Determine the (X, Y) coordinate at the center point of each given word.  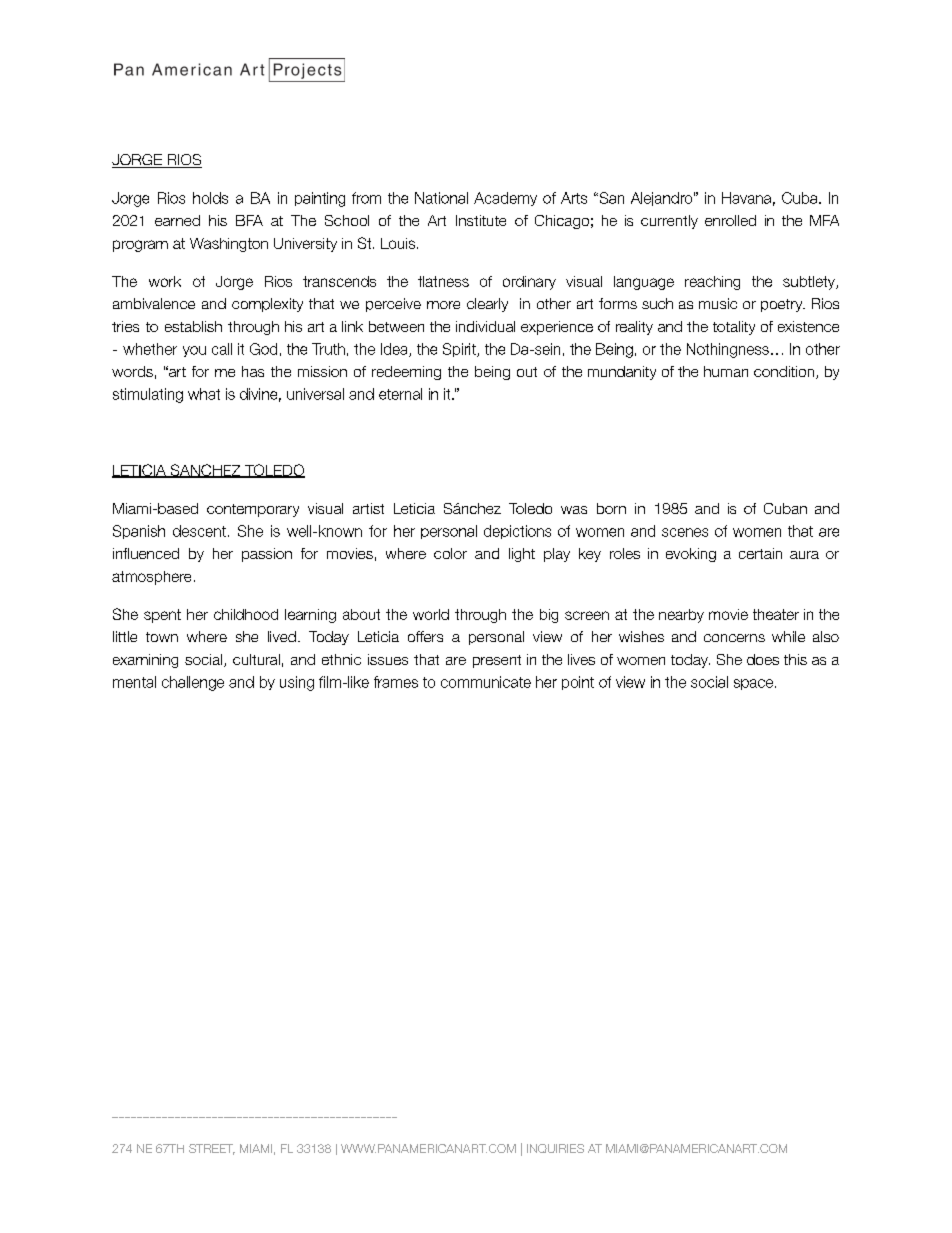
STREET (212, 1149)
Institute (481, 220)
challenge (193, 683)
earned (177, 220)
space (755, 684)
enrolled (730, 220)
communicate (486, 682)
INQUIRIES (555, 1148)
